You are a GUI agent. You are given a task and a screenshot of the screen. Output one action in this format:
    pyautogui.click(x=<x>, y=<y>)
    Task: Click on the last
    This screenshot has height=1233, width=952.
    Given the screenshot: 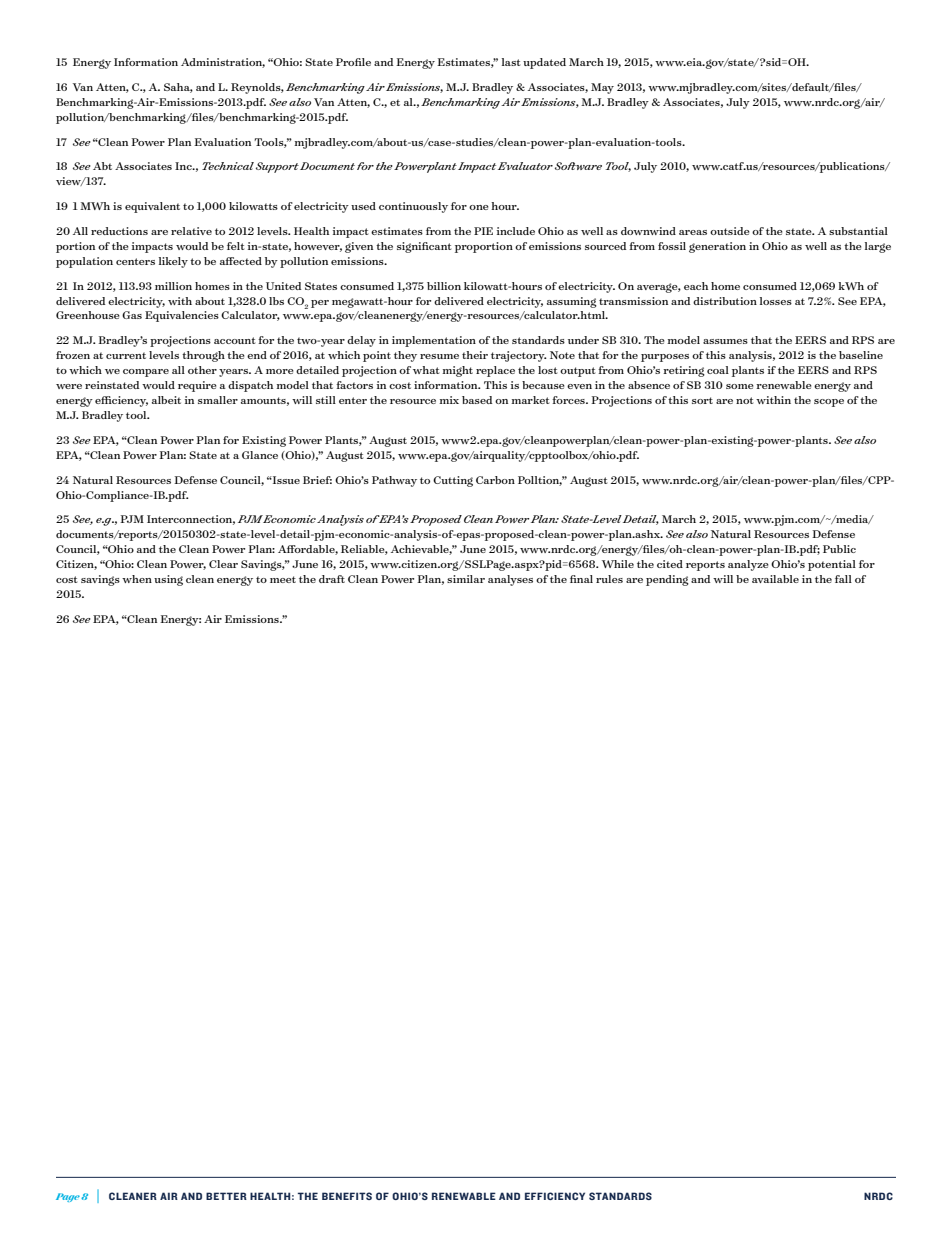 What is the action you would take?
    pyautogui.click(x=511, y=62)
